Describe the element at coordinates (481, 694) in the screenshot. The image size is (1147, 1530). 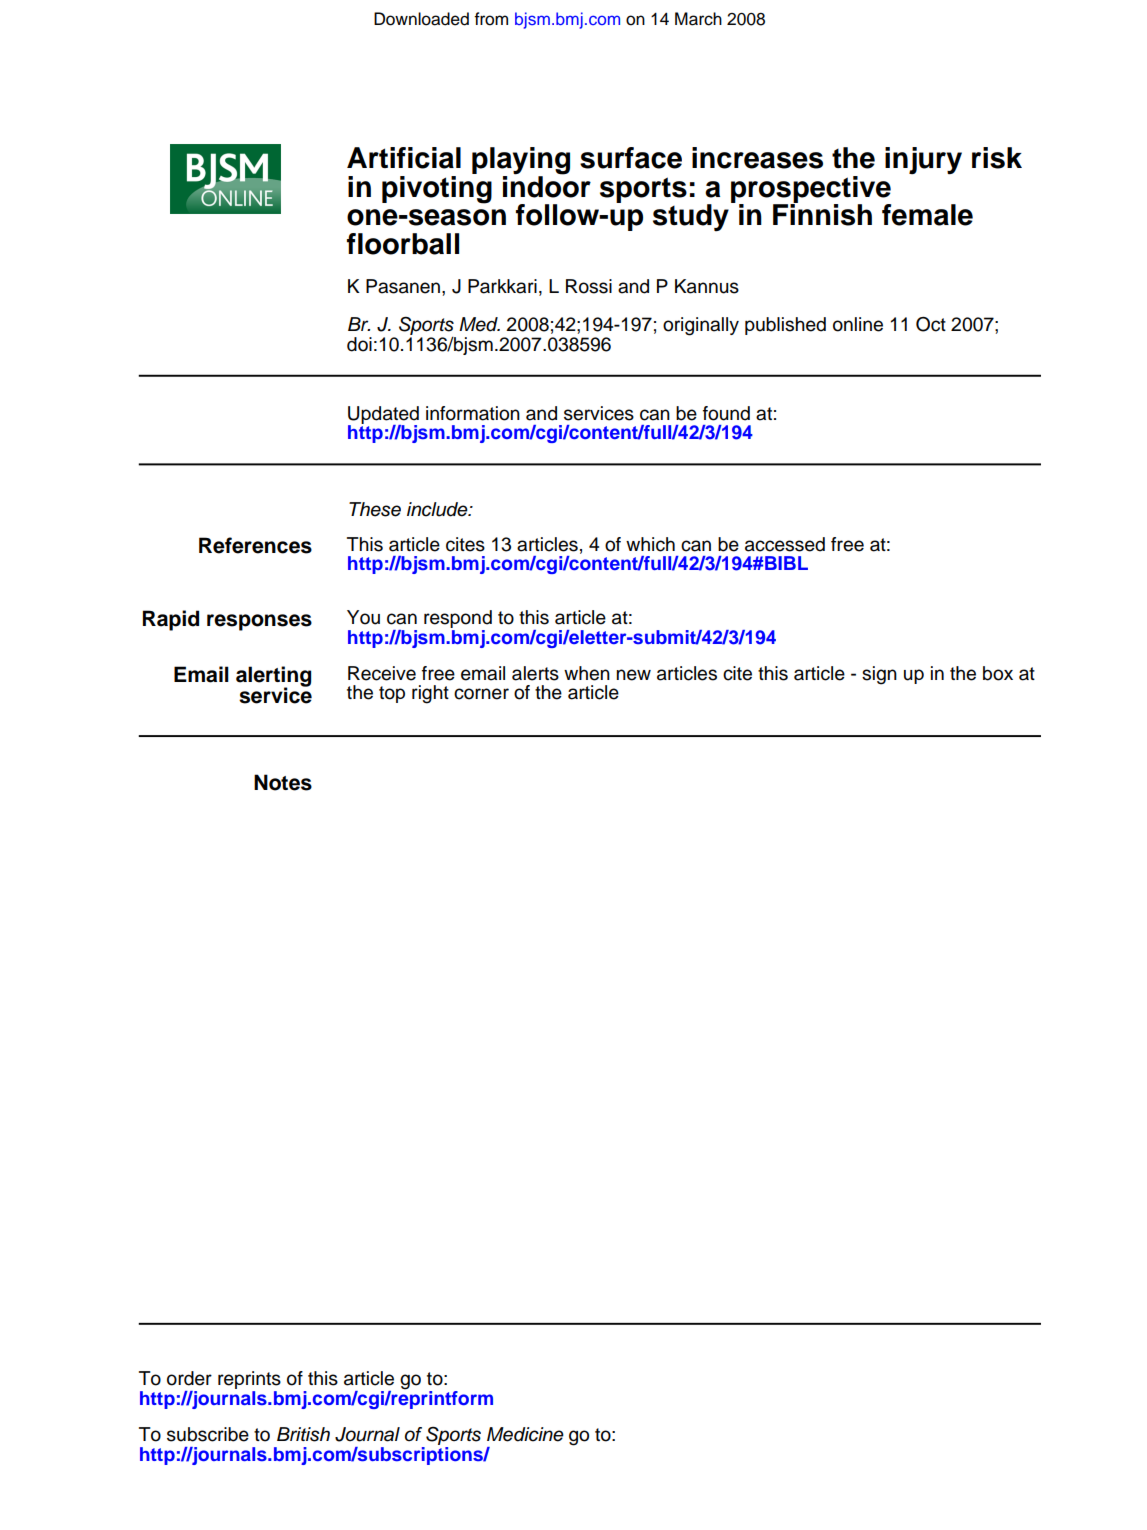
I see `corner` at that location.
